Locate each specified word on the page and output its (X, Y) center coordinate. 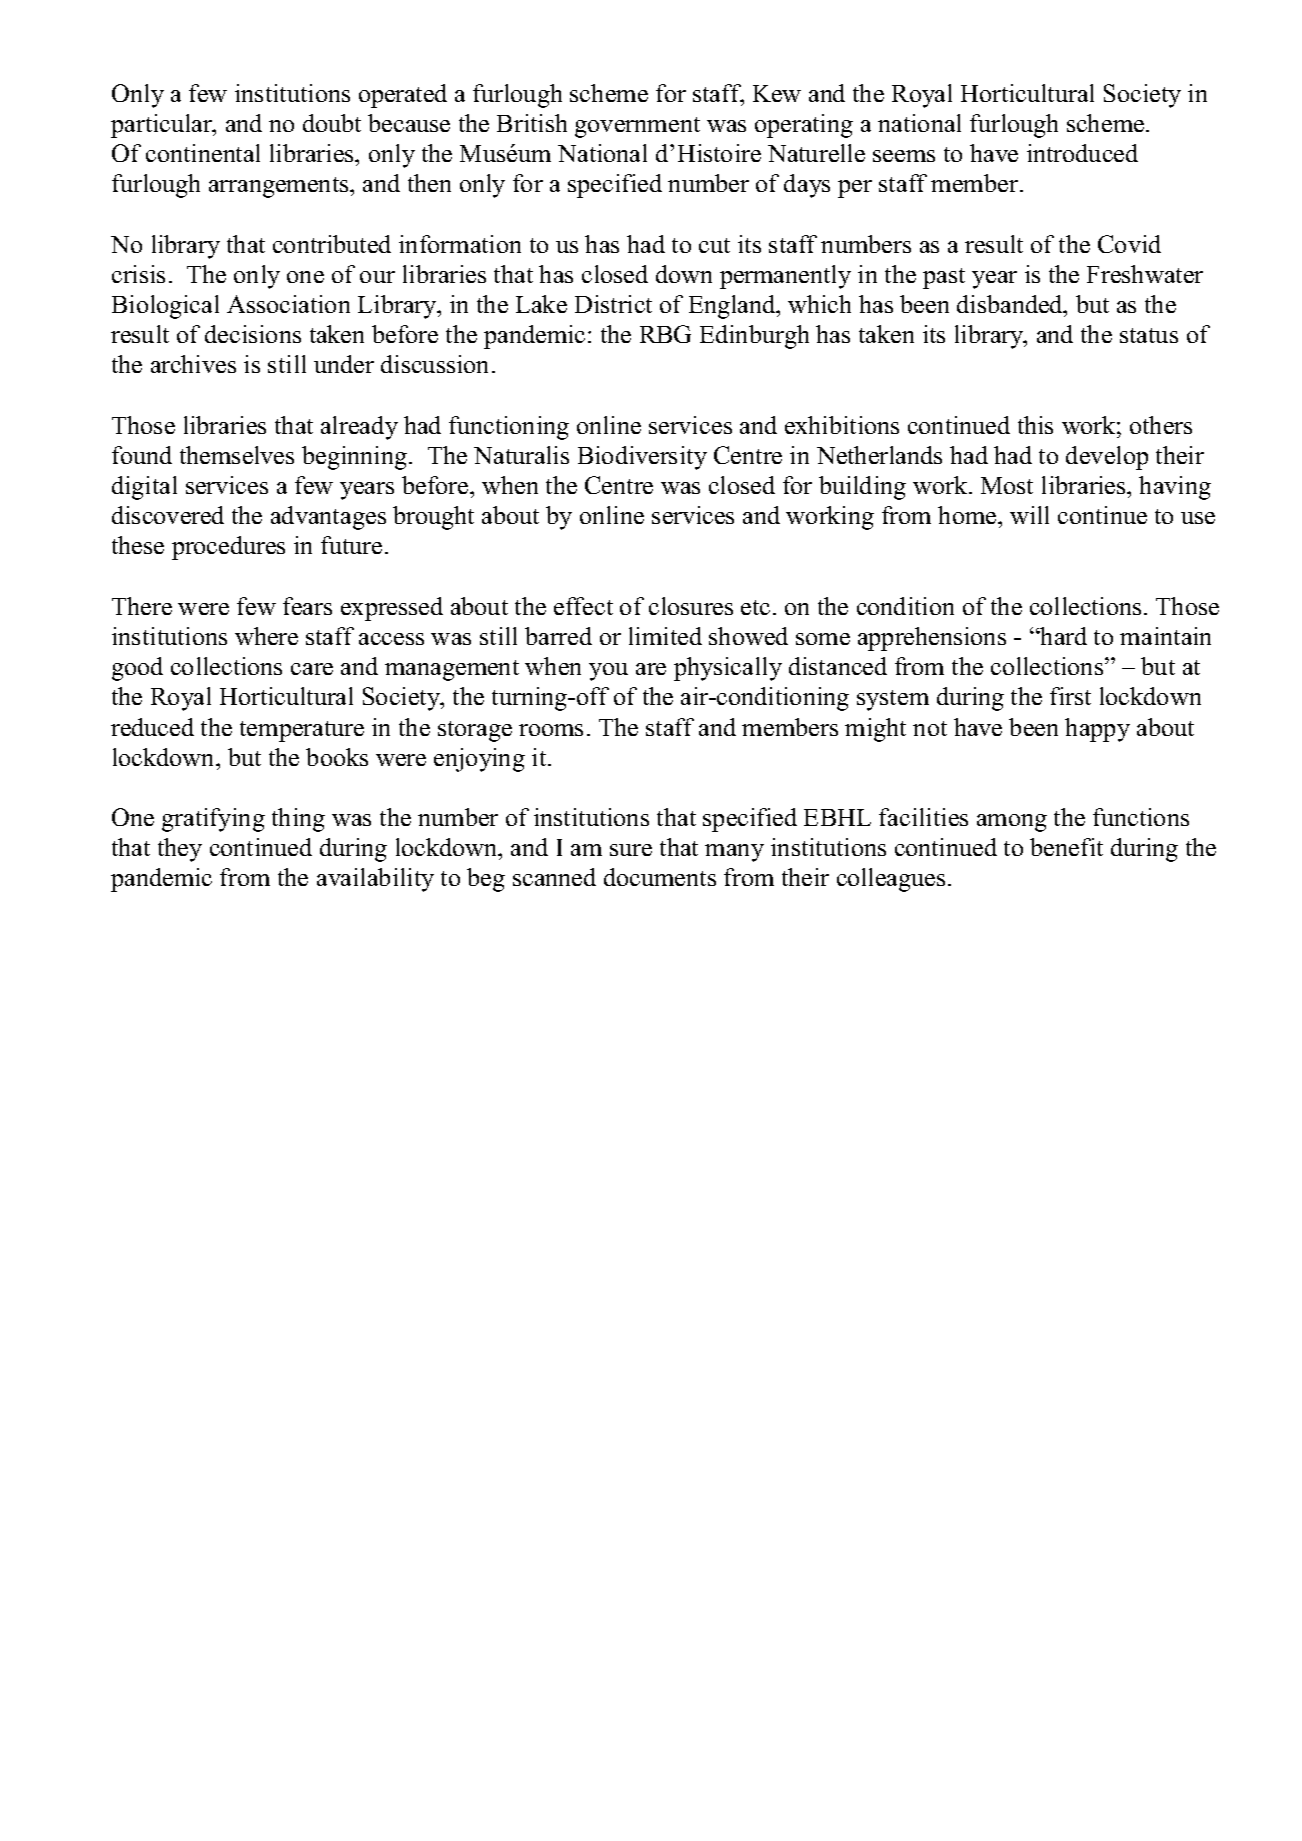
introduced (1082, 153)
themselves (237, 455)
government (637, 127)
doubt (332, 123)
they (180, 850)
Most (1007, 485)
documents (660, 877)
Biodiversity (642, 458)
